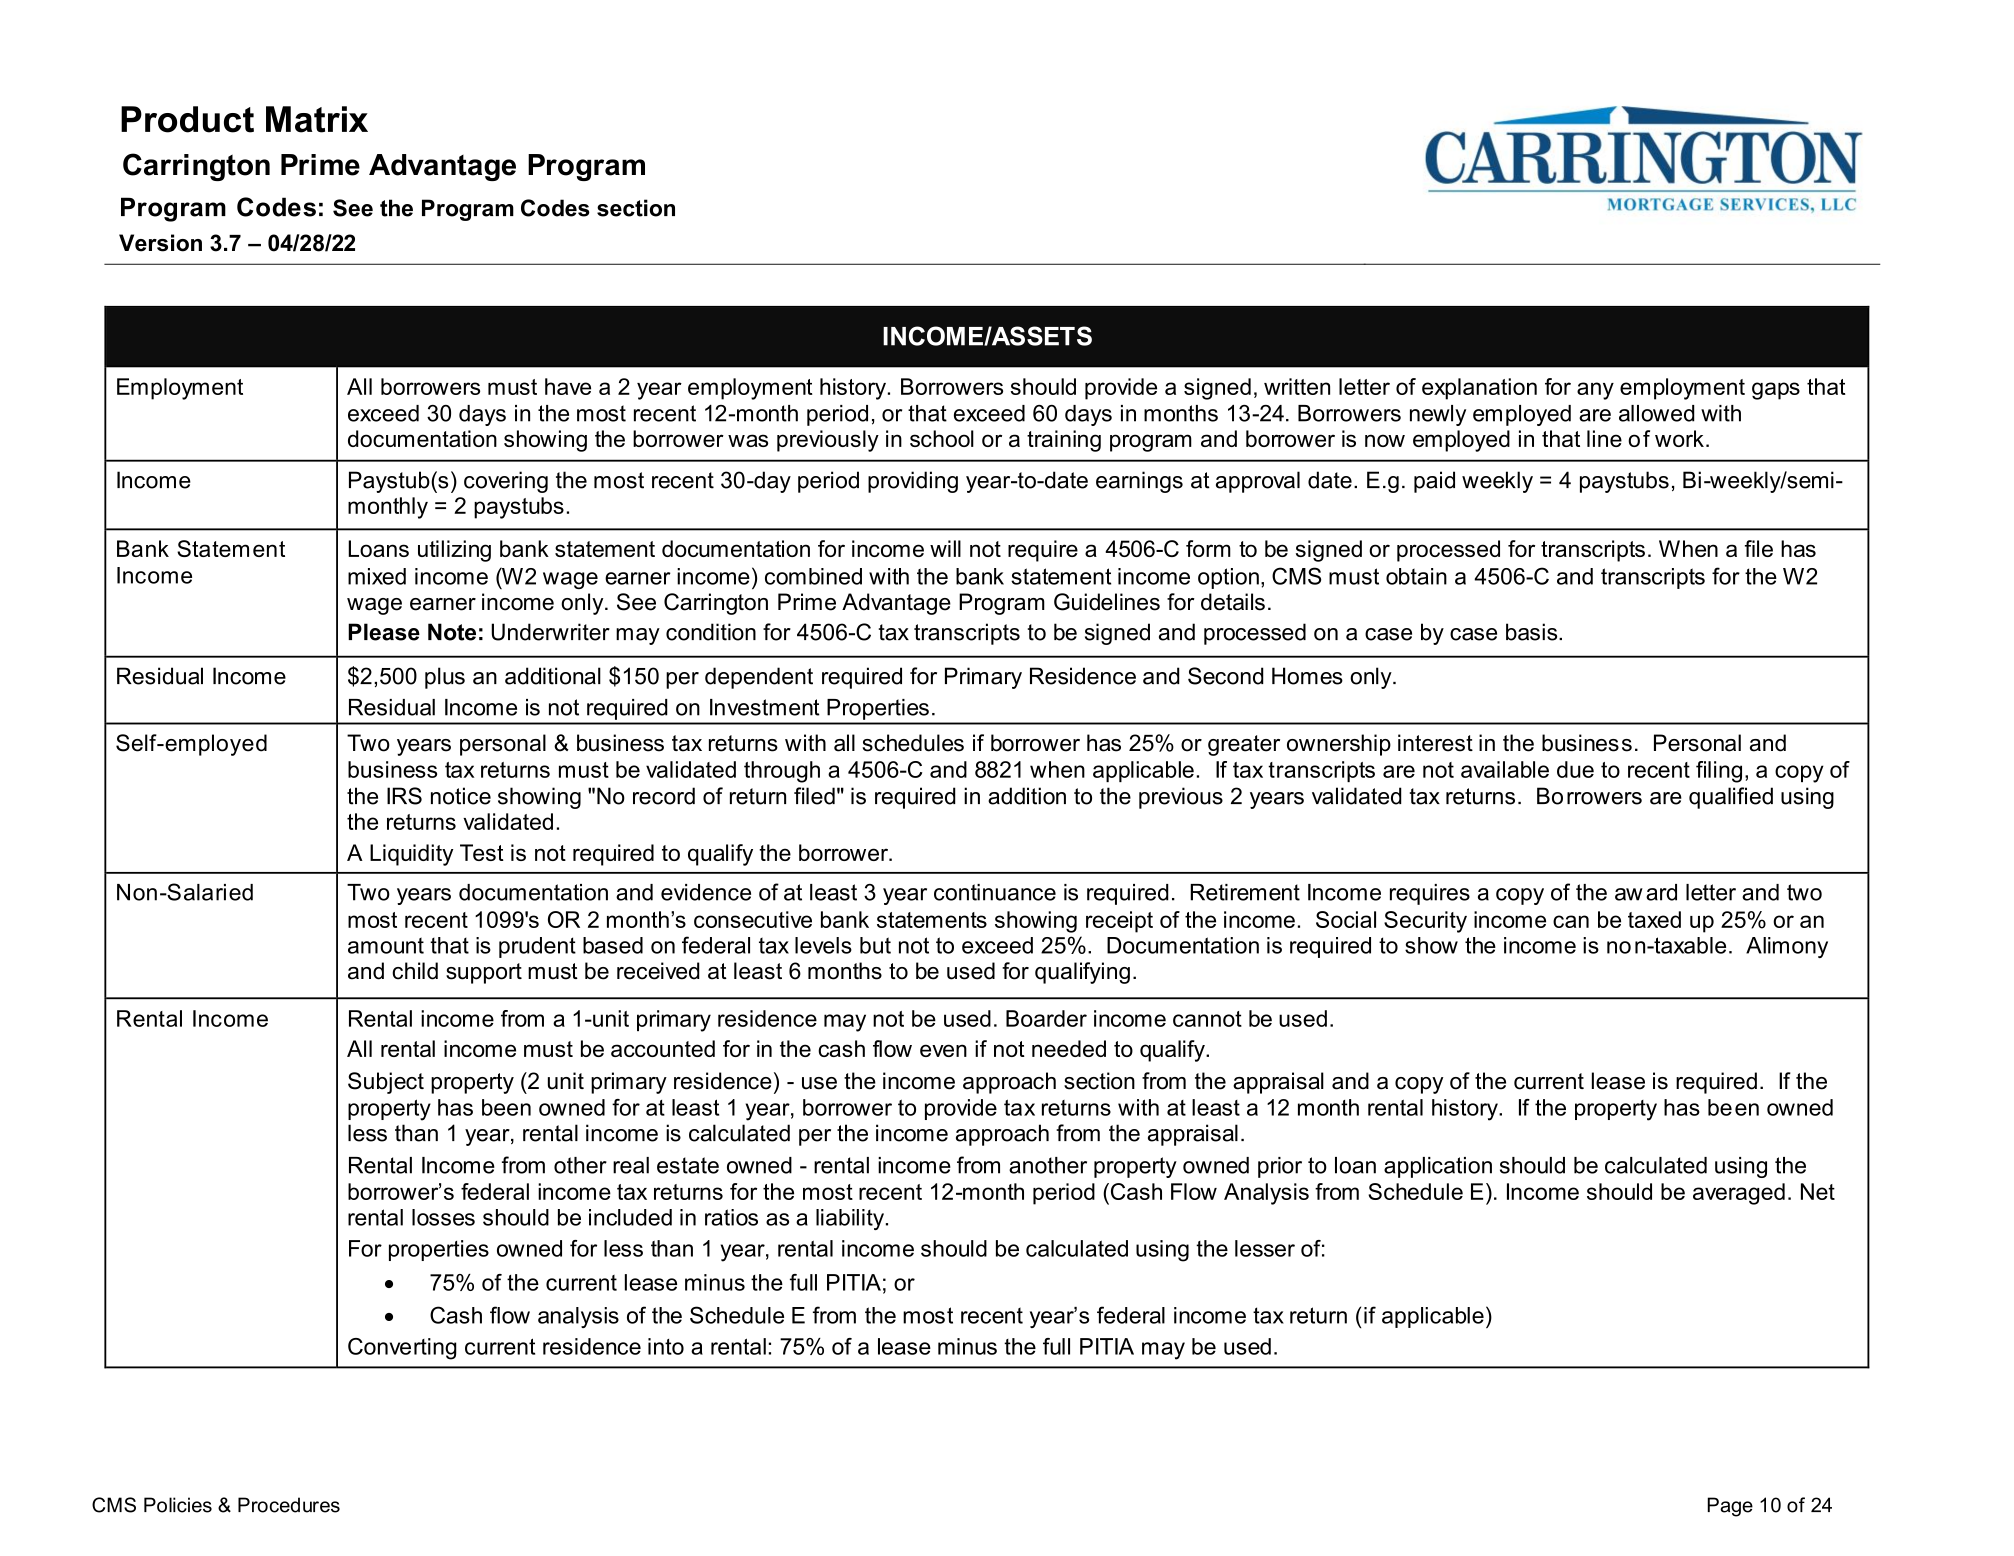 The image size is (2014, 1556). I want to click on Procedures, so click(289, 1505).
